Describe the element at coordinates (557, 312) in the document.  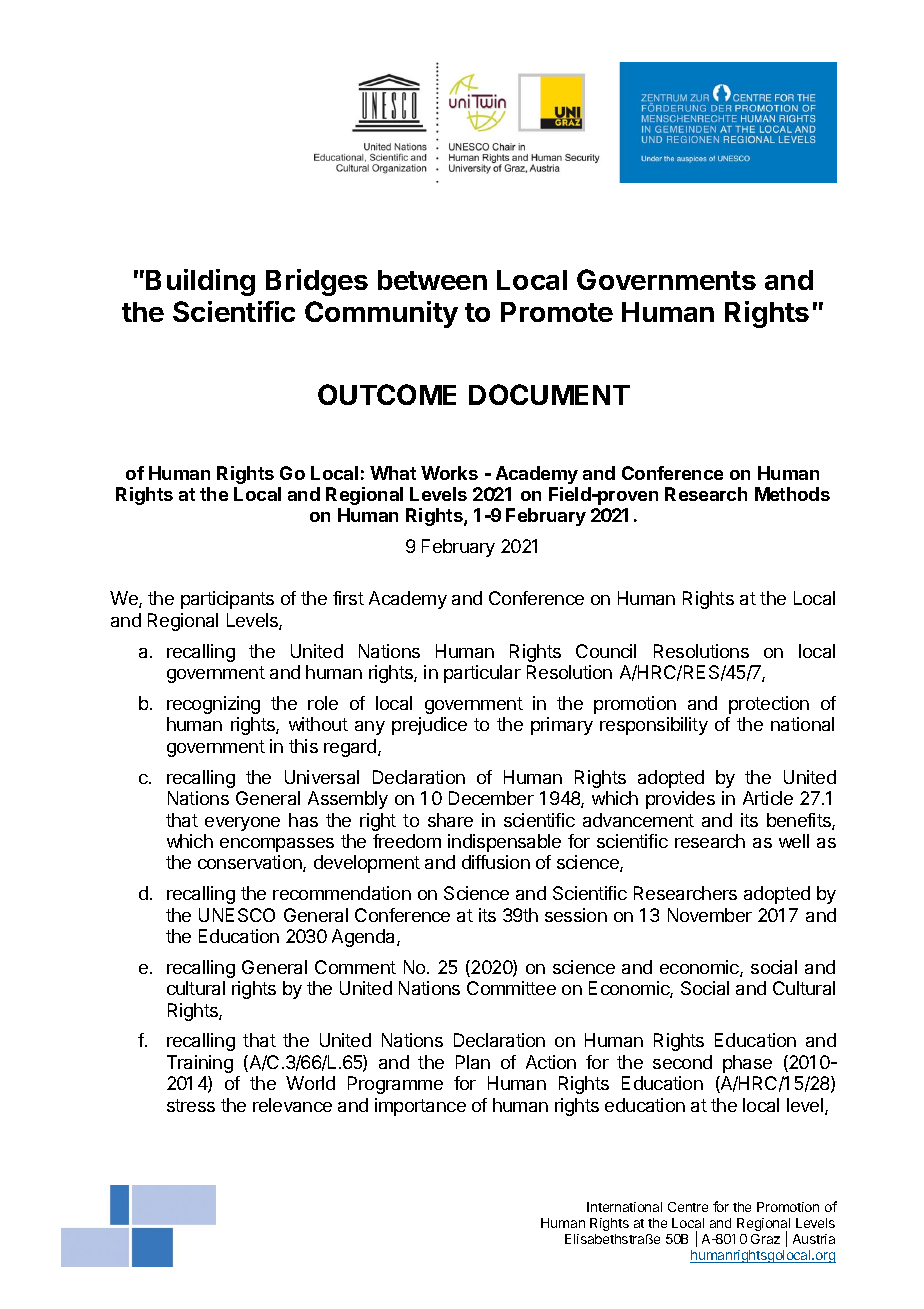
I see `Promote` at that location.
